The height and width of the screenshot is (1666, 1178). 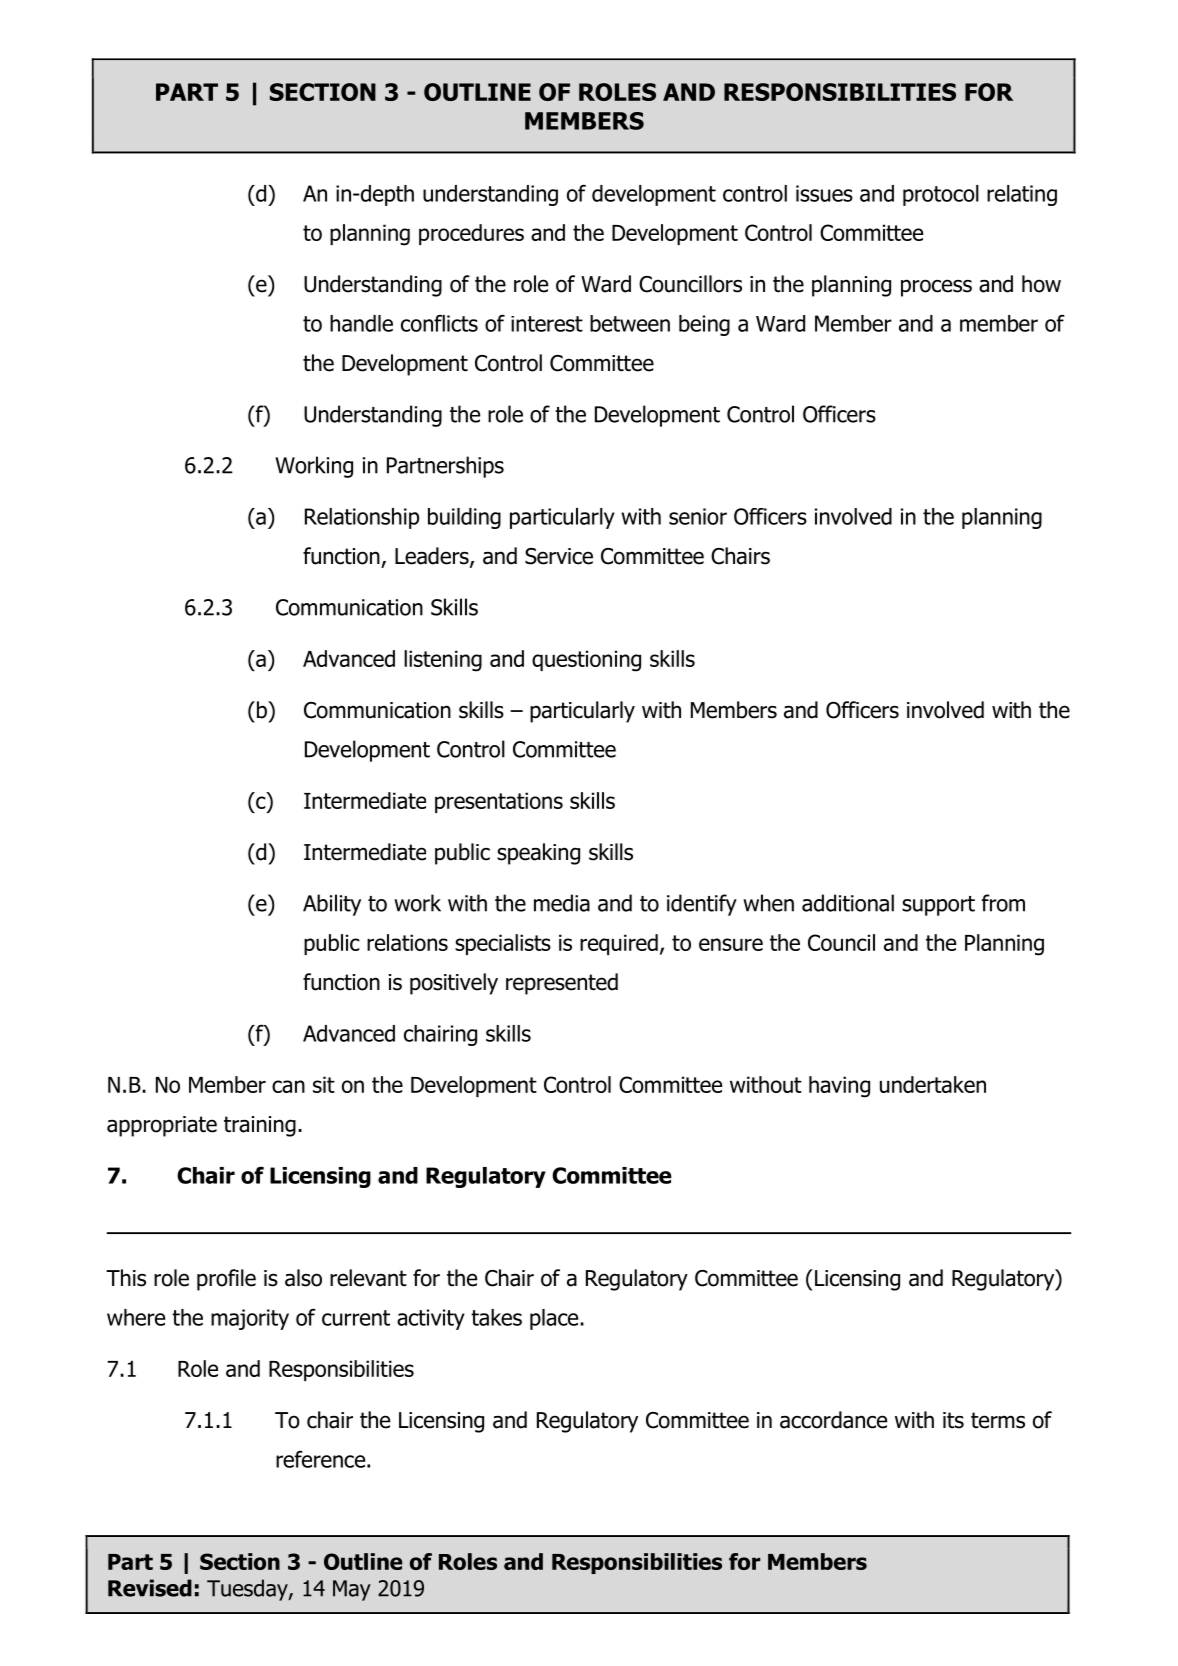 I want to click on protocol, so click(x=941, y=195).
